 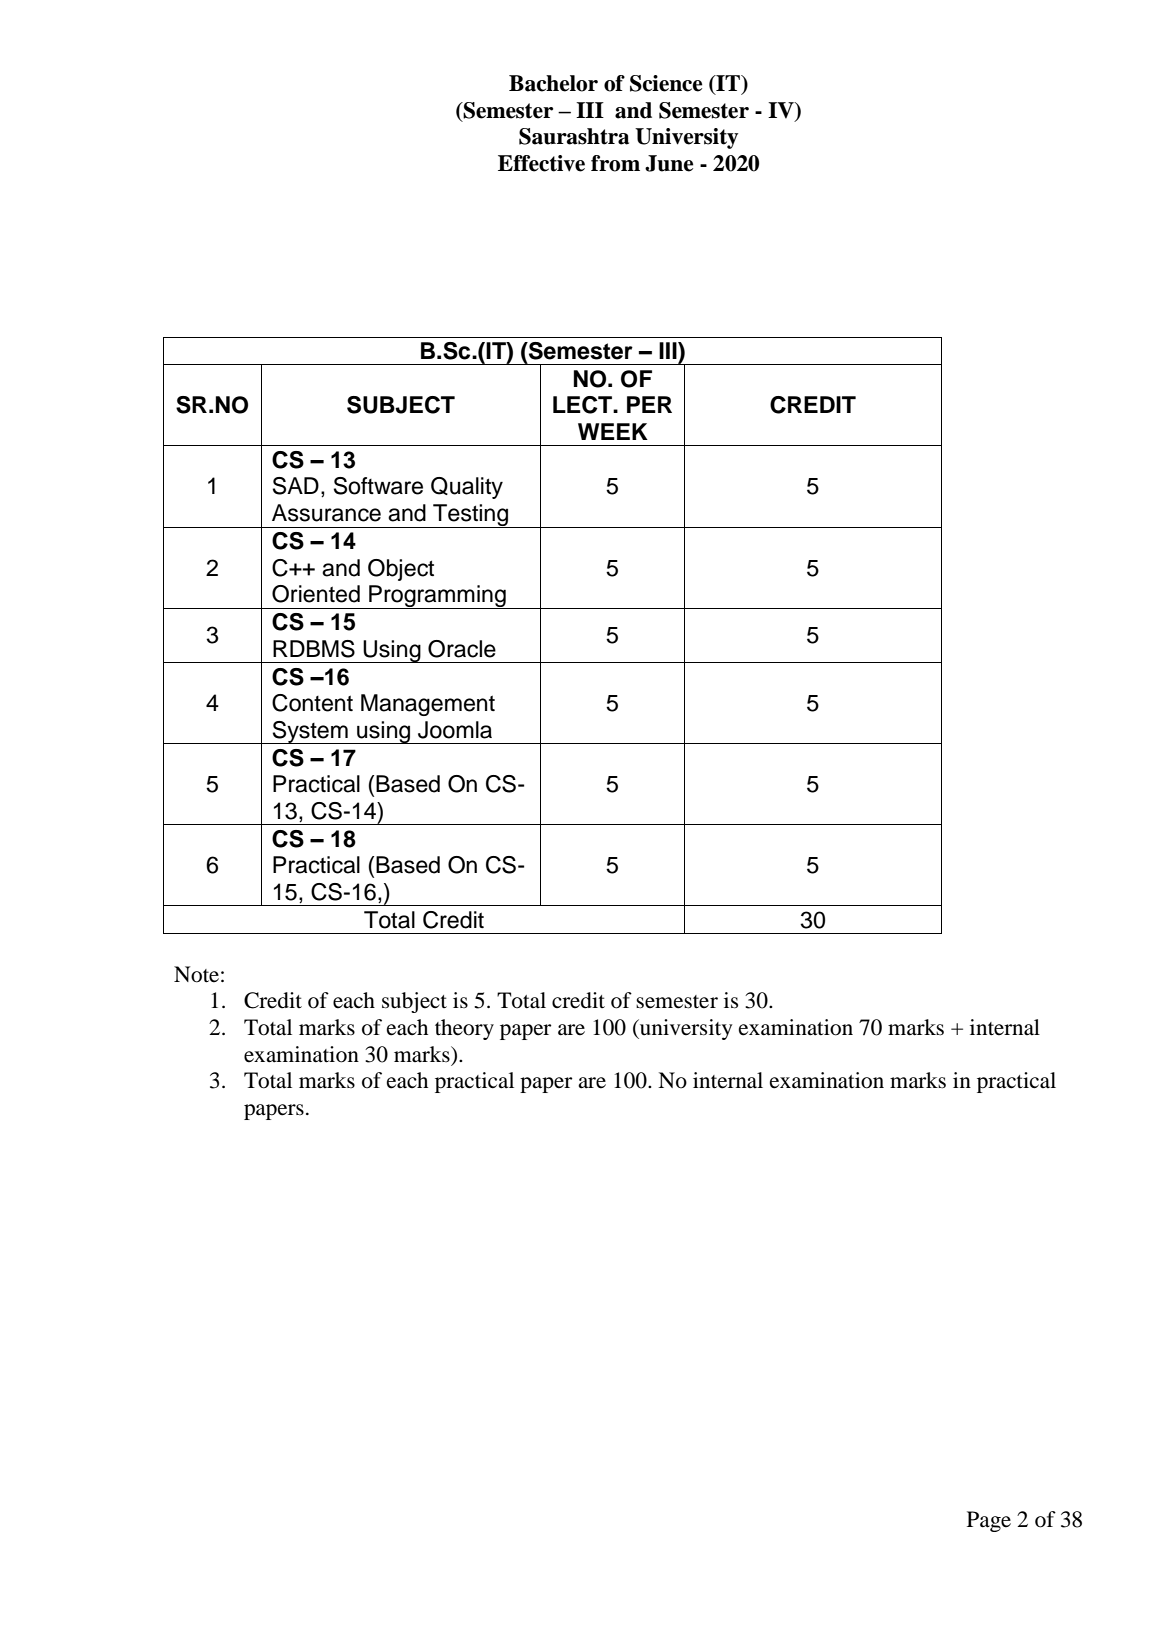 I want to click on Oracle, so click(x=462, y=649).
